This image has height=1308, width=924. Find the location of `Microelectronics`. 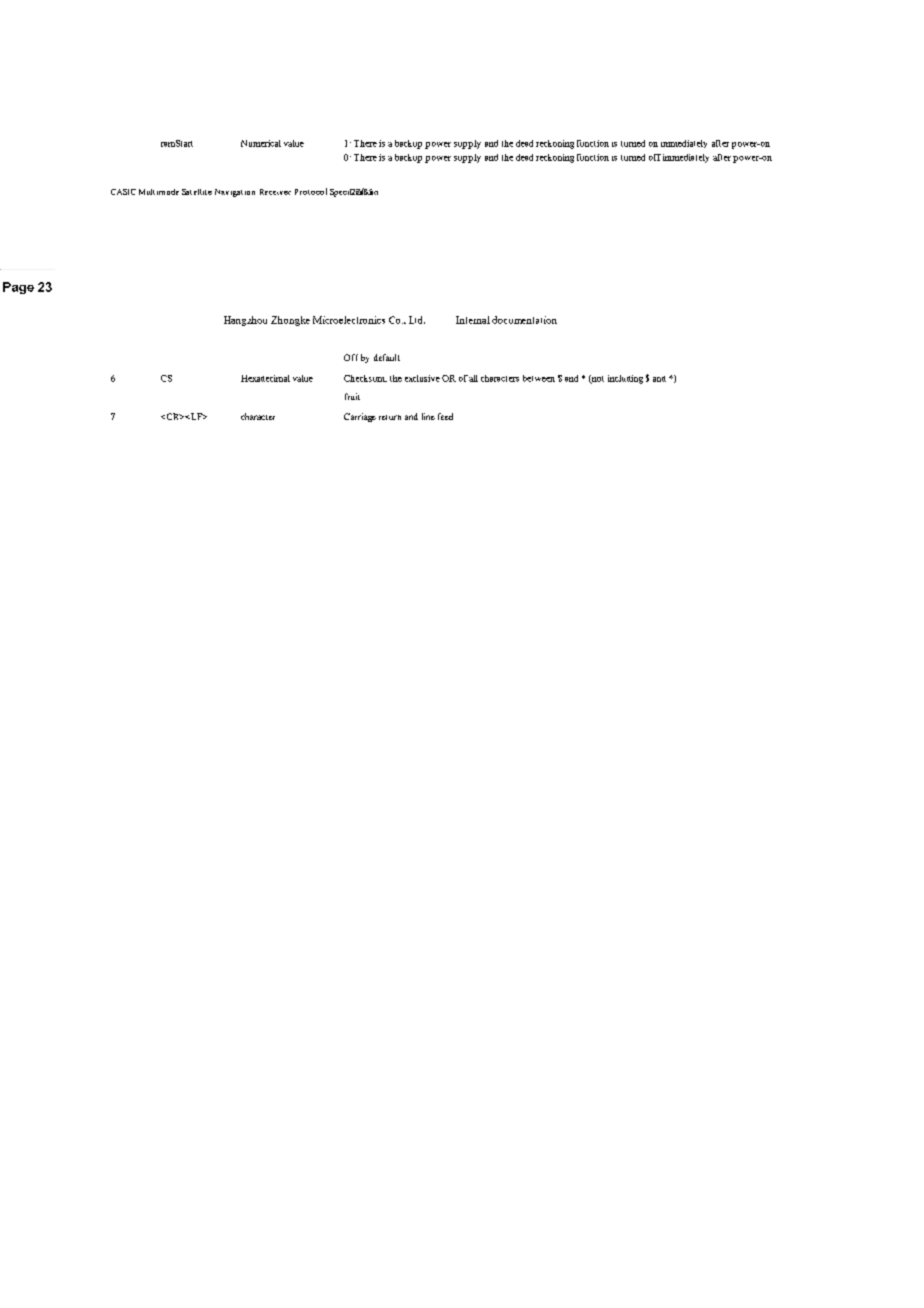

Microelectronics is located at coordinates (349, 320).
